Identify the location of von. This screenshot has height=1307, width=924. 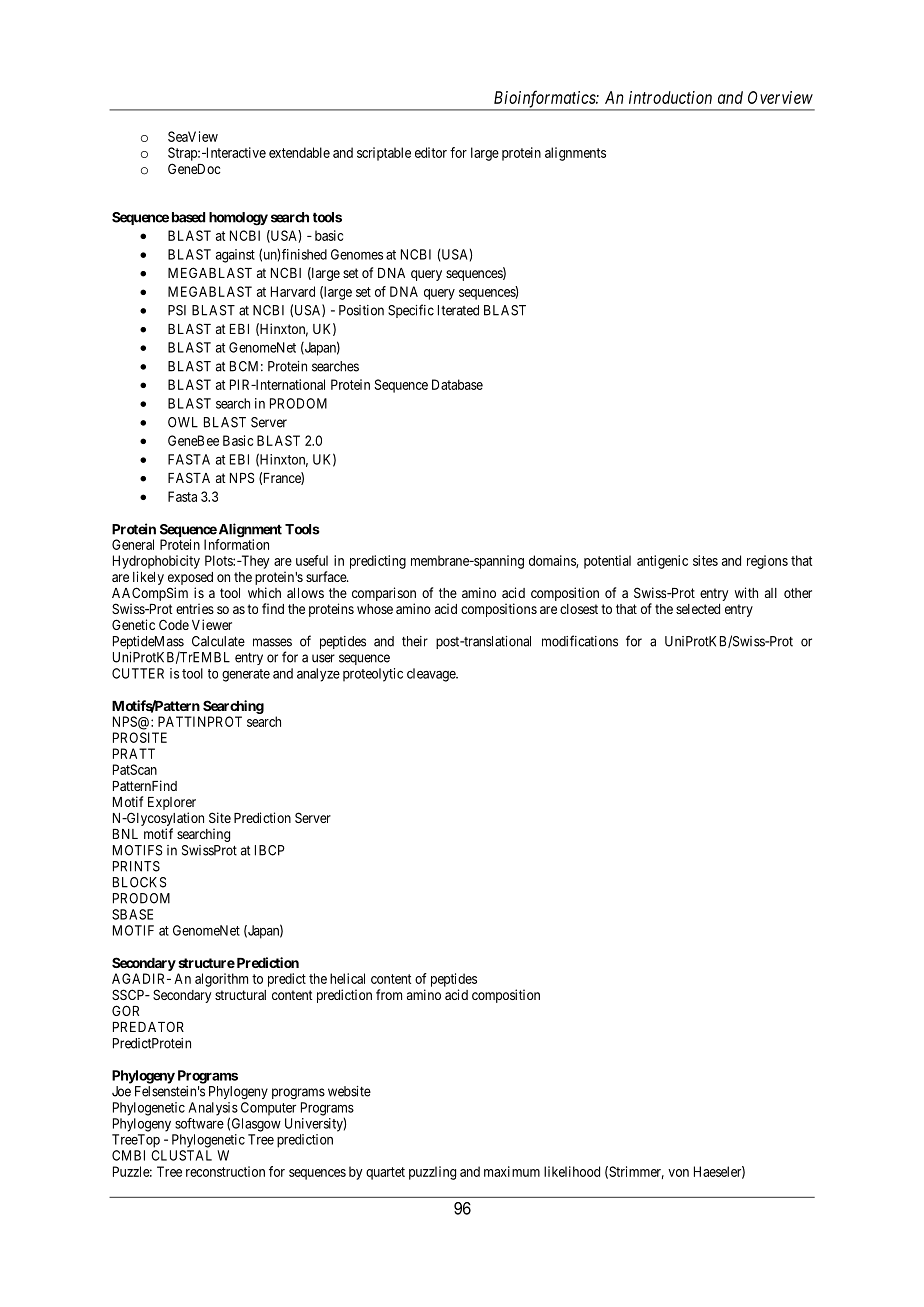
(678, 1173).
